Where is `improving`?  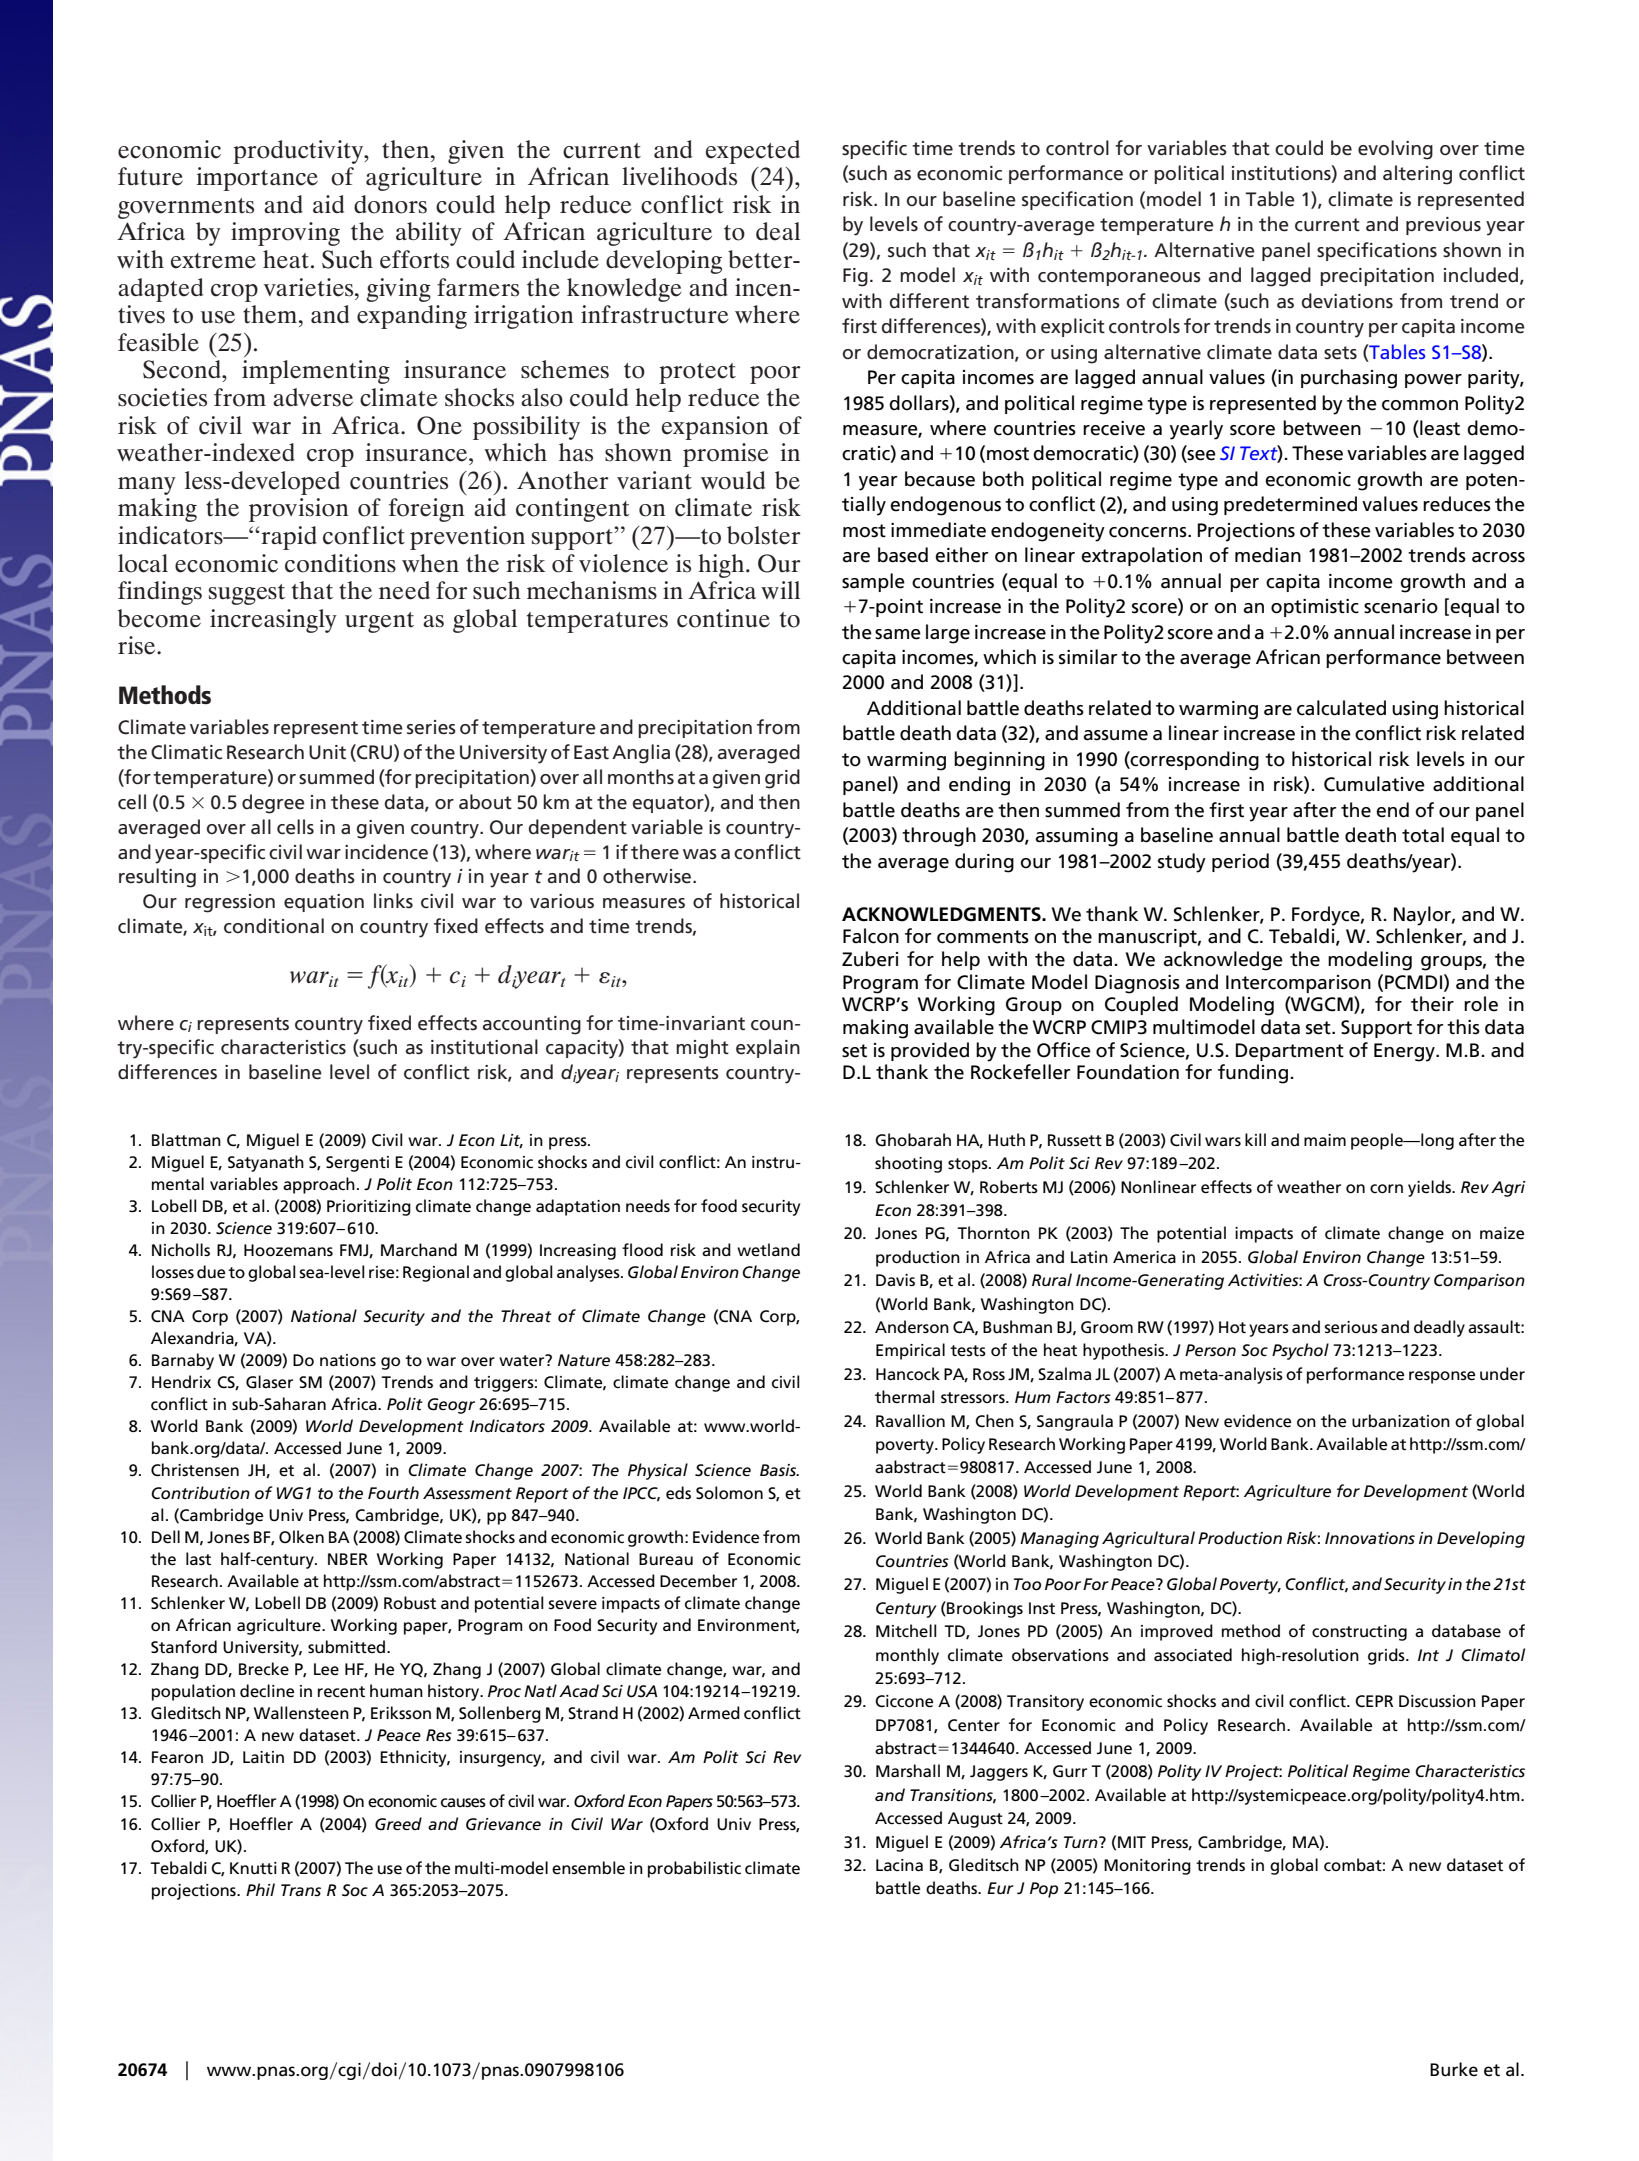
improving is located at coordinates (285, 234).
